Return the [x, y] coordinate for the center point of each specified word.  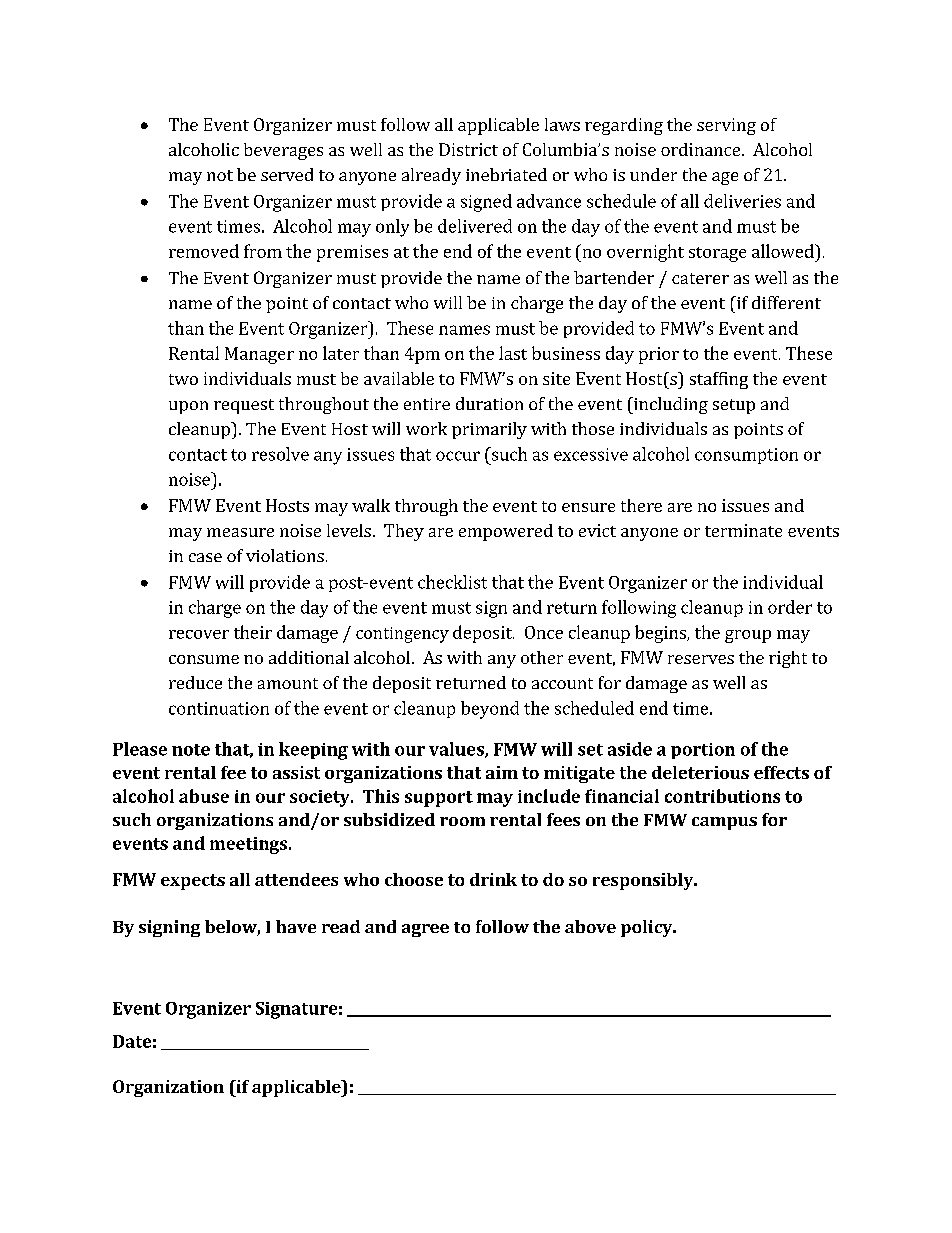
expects [193, 882]
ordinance [702, 149]
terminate [743, 530]
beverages [283, 151]
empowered [506, 532]
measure [240, 532]
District [468, 149]
